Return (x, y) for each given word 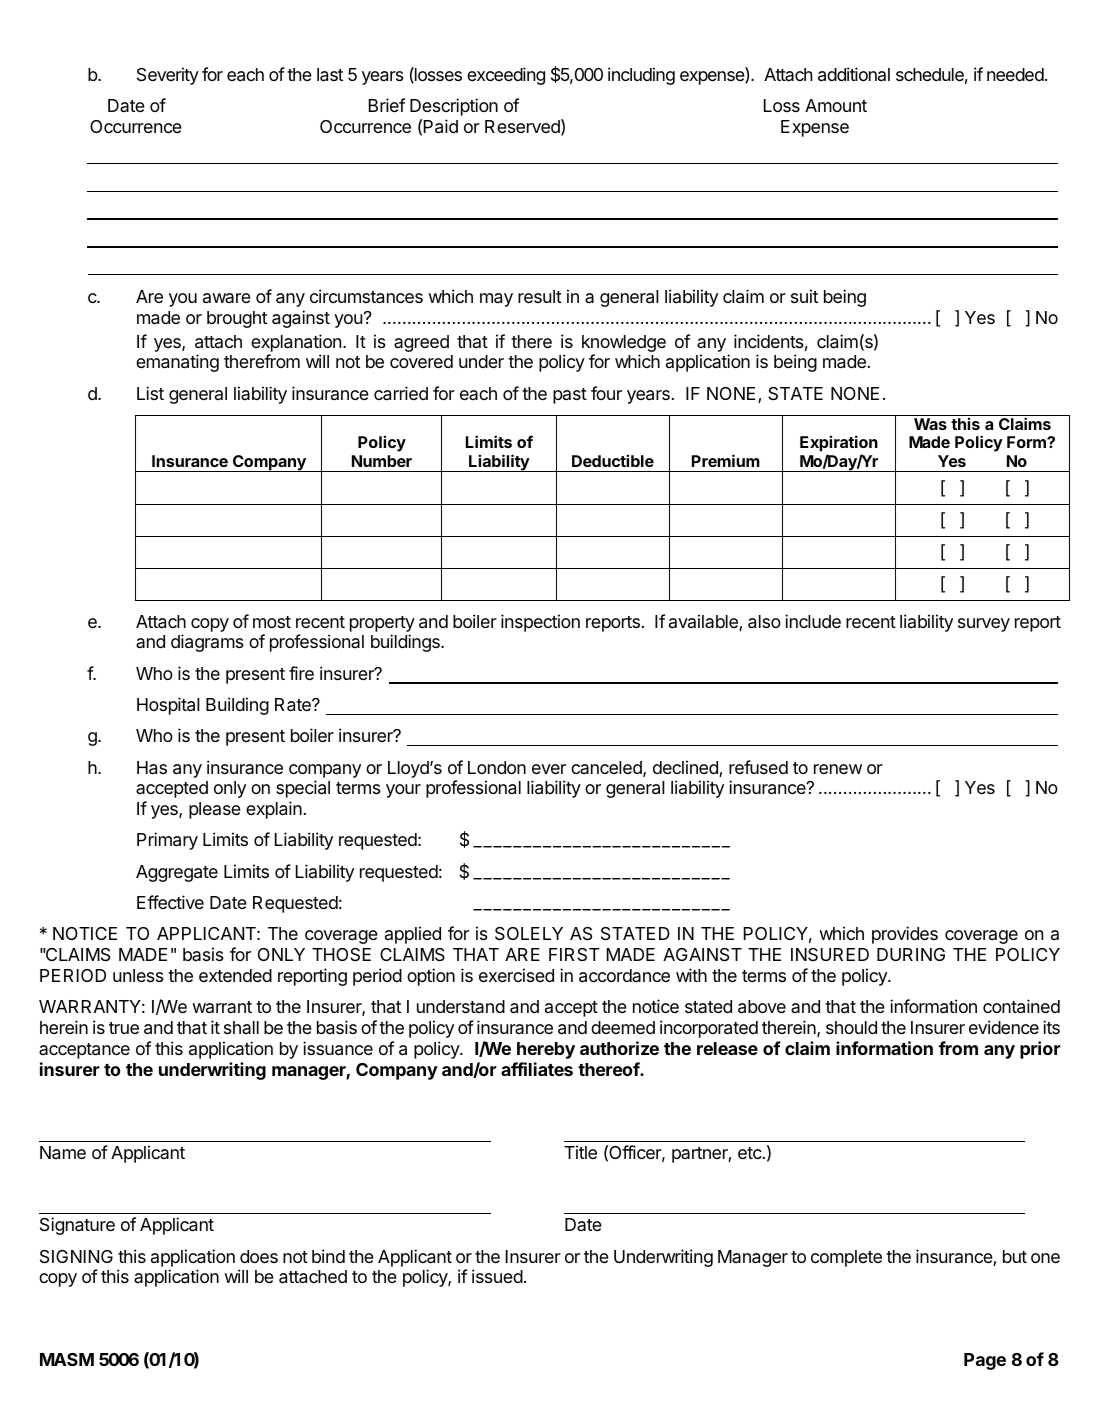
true (124, 1028)
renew (838, 769)
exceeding (506, 76)
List (150, 393)
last (330, 75)
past (570, 396)
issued (497, 1276)
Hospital (168, 706)
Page (985, 1361)
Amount (836, 105)
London (497, 767)
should (851, 1027)
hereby (546, 1050)
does (259, 1256)
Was (930, 424)
